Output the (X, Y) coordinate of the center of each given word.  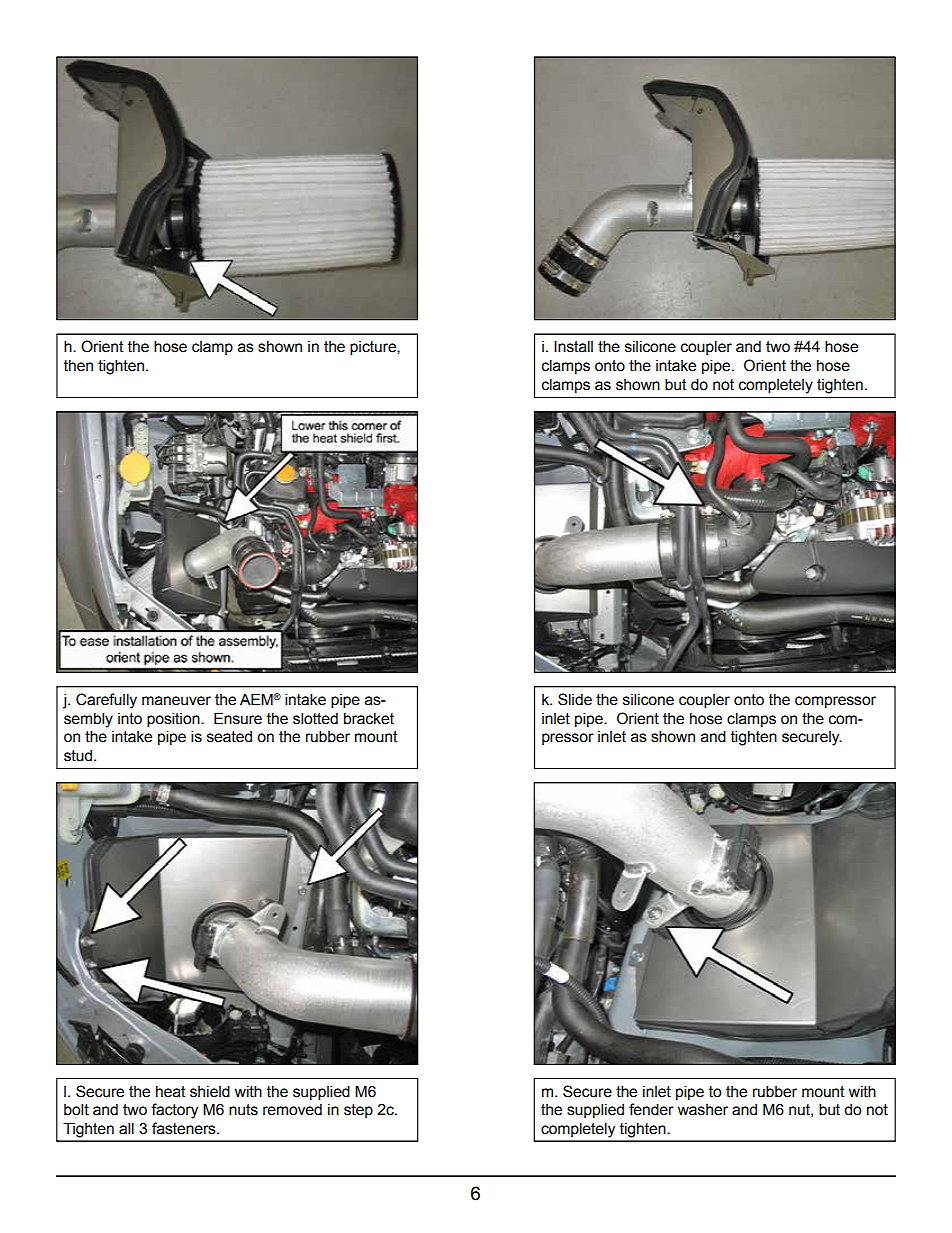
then (78, 366)
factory (174, 1111)
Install (573, 346)
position (174, 719)
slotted (315, 718)
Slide (575, 699)
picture (374, 348)
